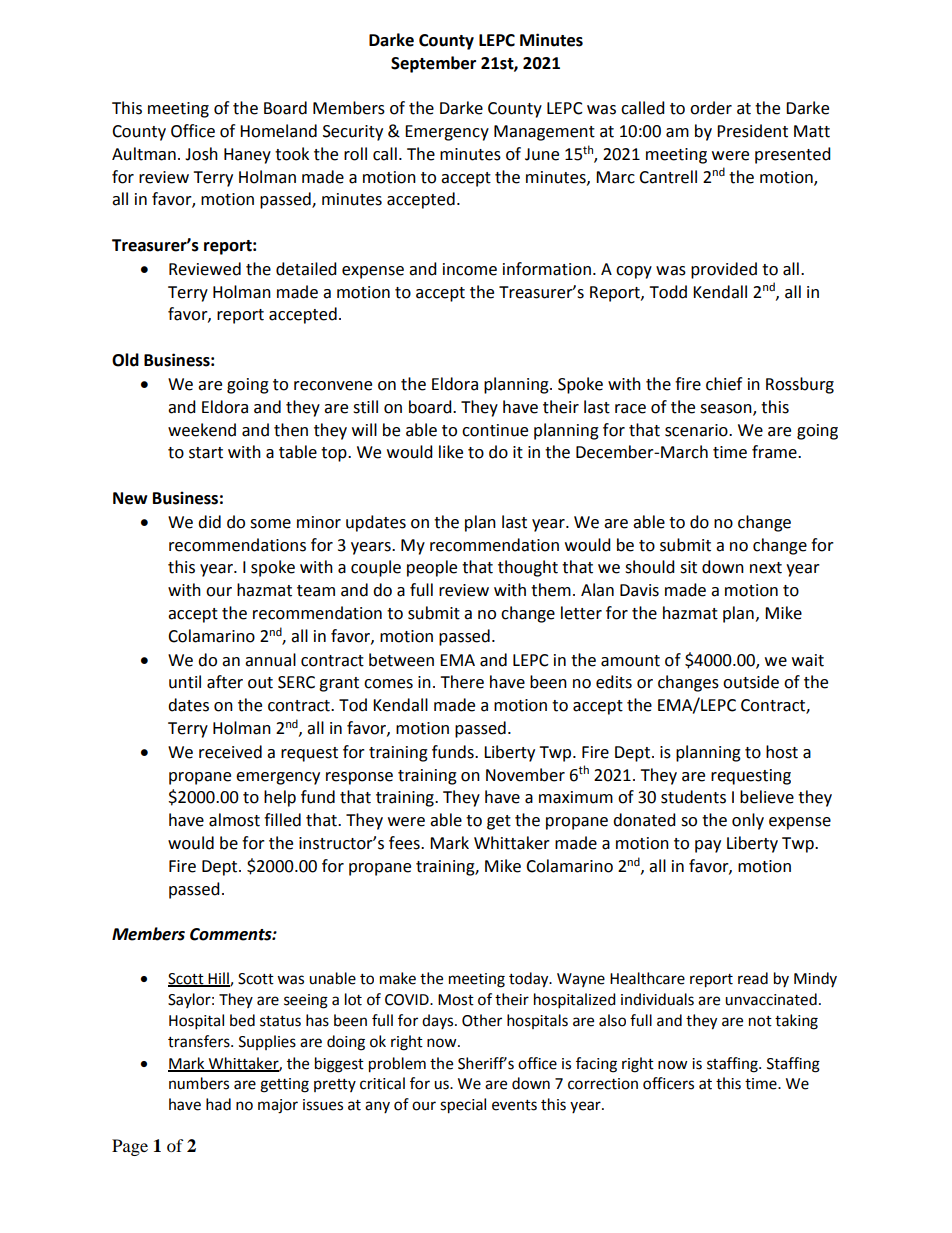  I want to click on not, so click(760, 1021).
